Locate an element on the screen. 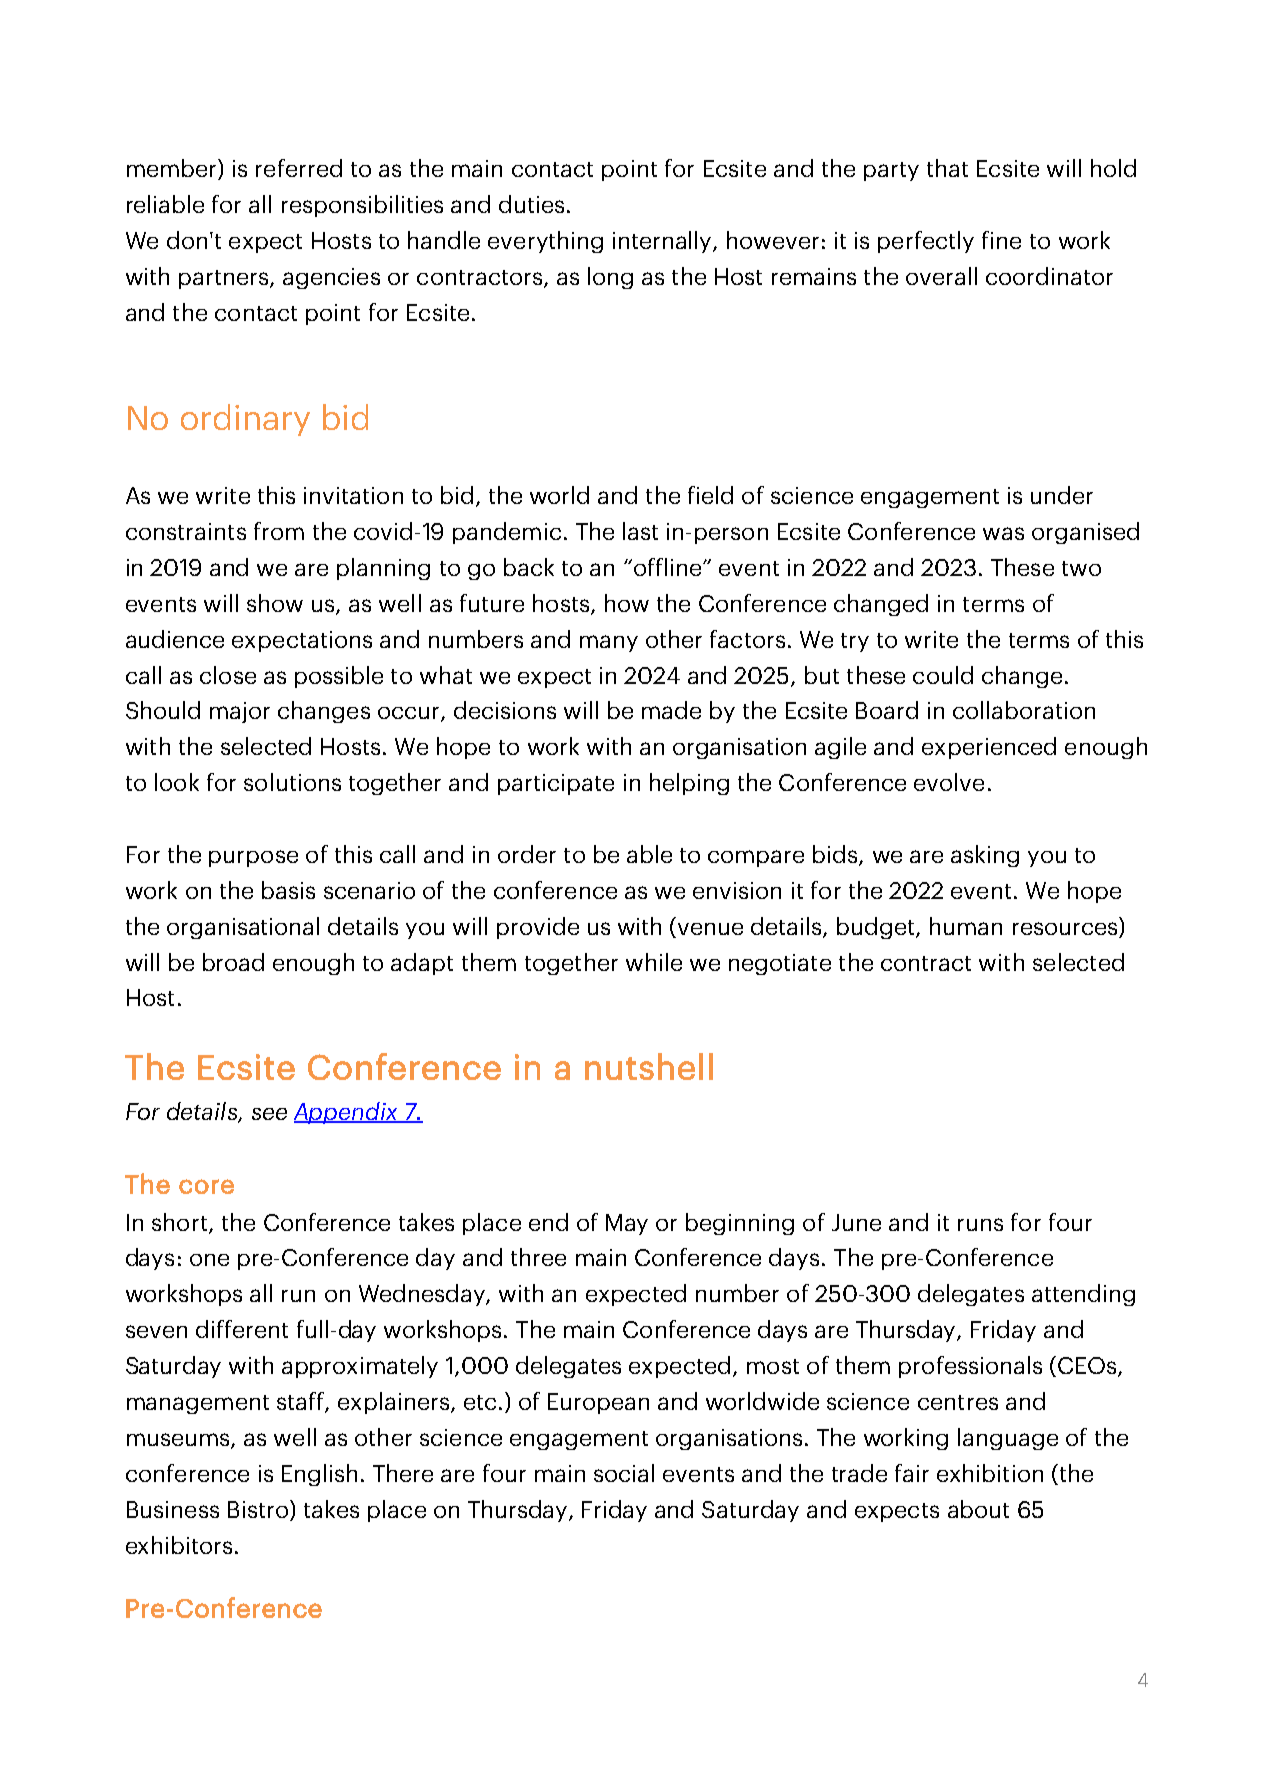 Image resolution: width=1267 pixels, height=1792 pixels. Bistro is located at coordinates (259, 1509).
